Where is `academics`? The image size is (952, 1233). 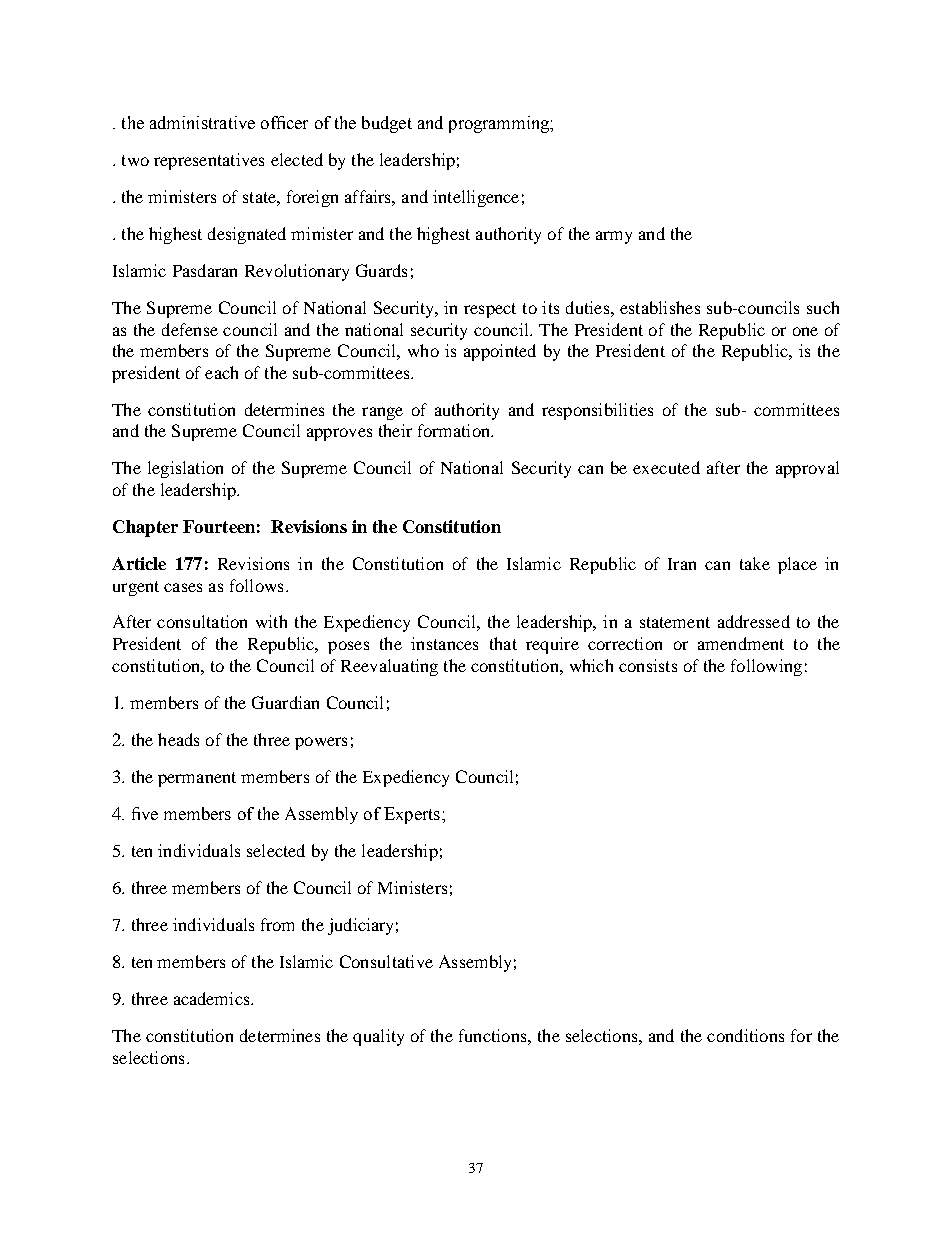 academics is located at coordinates (213, 998).
